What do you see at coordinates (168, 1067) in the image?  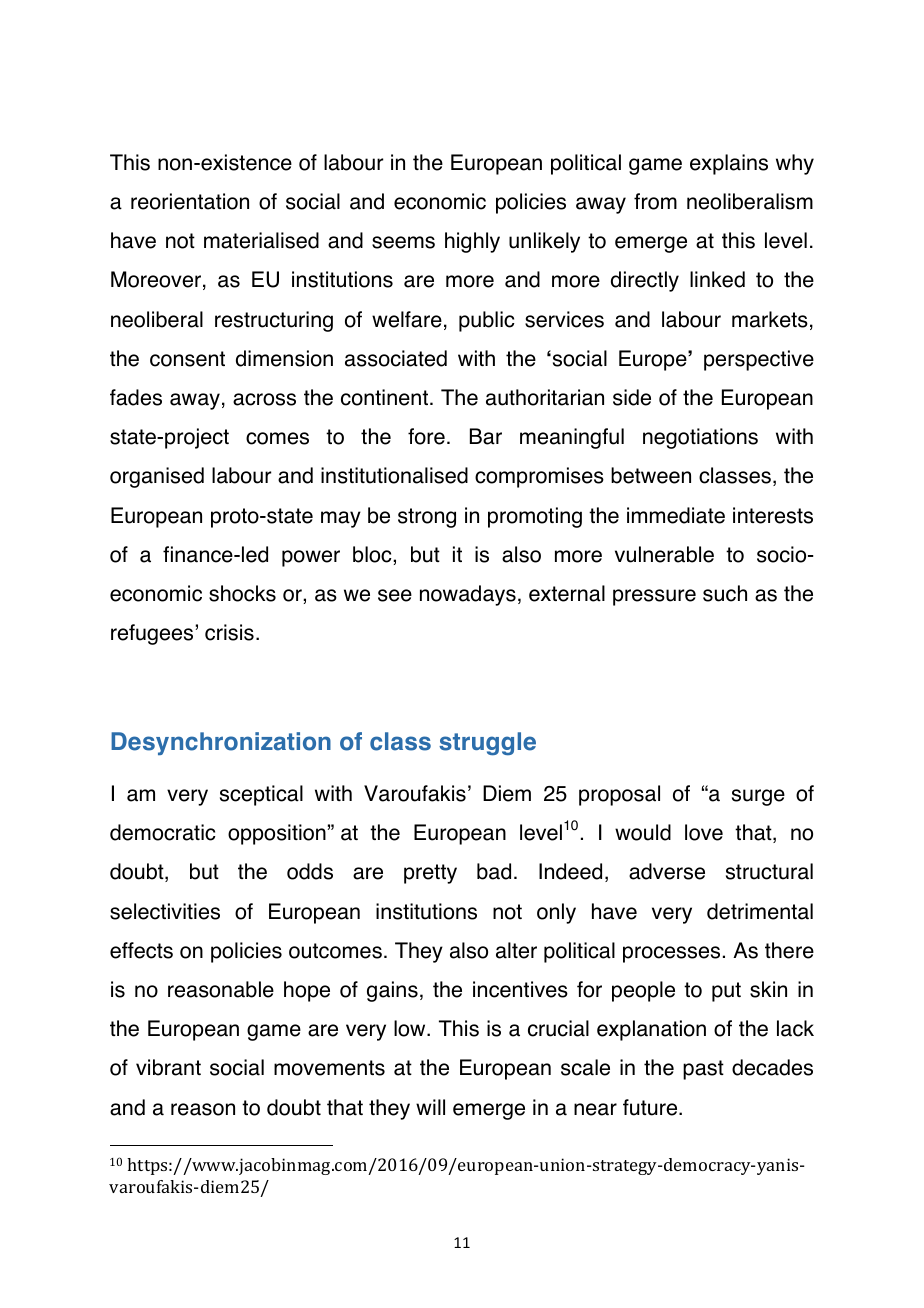 I see `vibrant` at bounding box center [168, 1067].
